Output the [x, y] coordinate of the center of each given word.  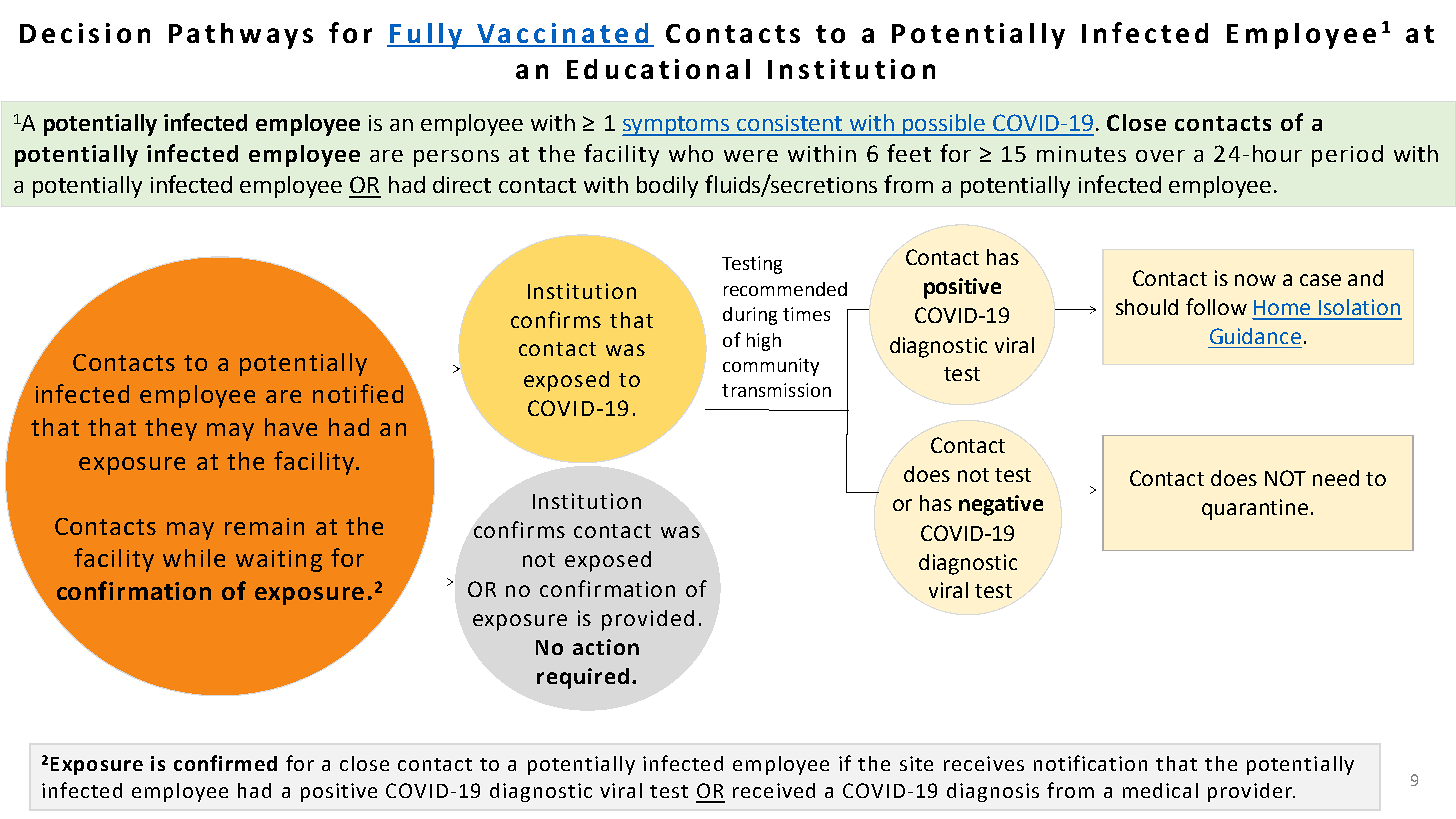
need [1336, 478]
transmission [776, 390]
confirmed [225, 763]
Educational [658, 69]
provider [1251, 792]
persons [456, 158]
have [291, 427]
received [774, 790]
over [1160, 156]
